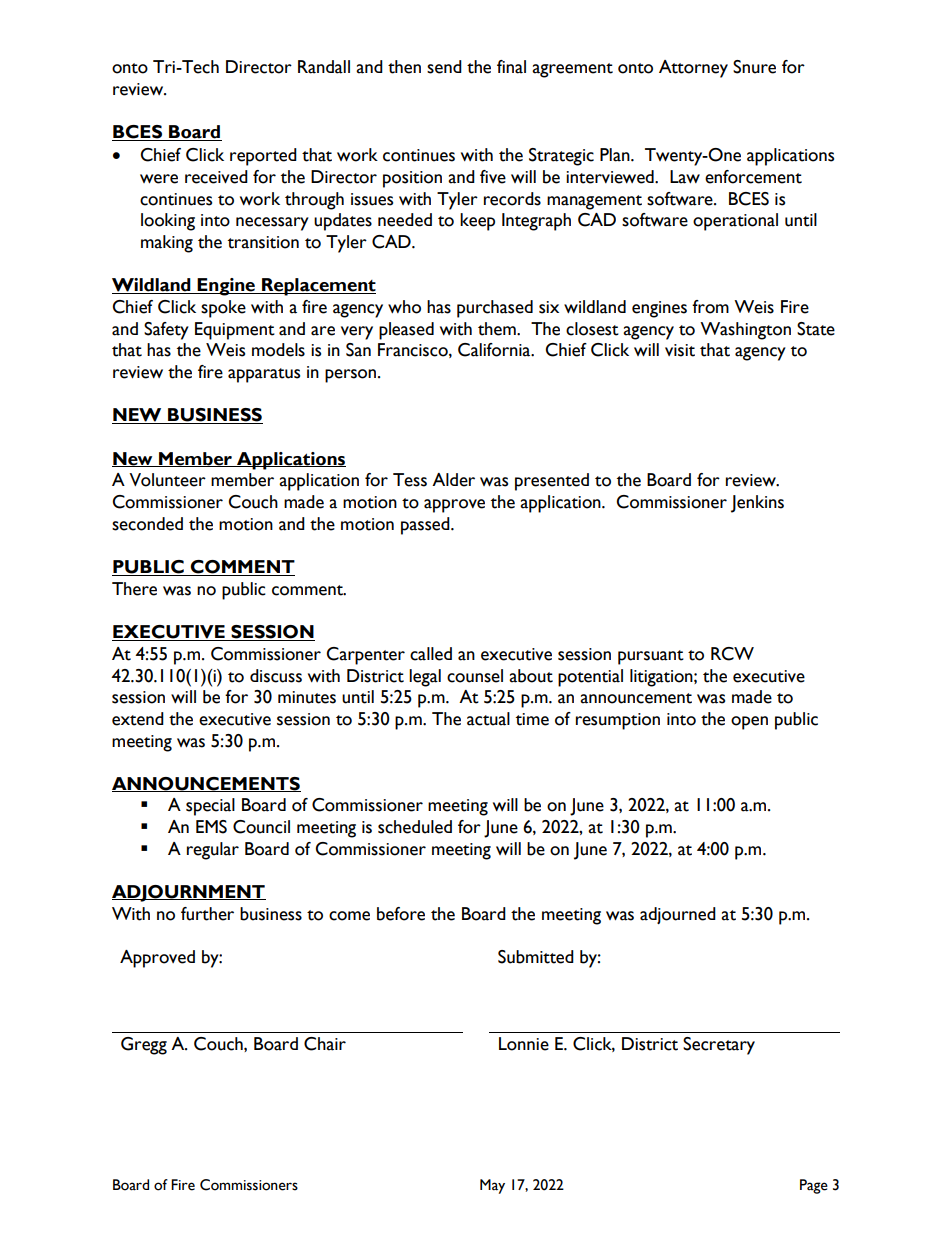 The width and height of the screenshot is (952, 1233). What do you see at coordinates (276, 676) in the screenshot?
I see `discuss` at bounding box center [276, 676].
